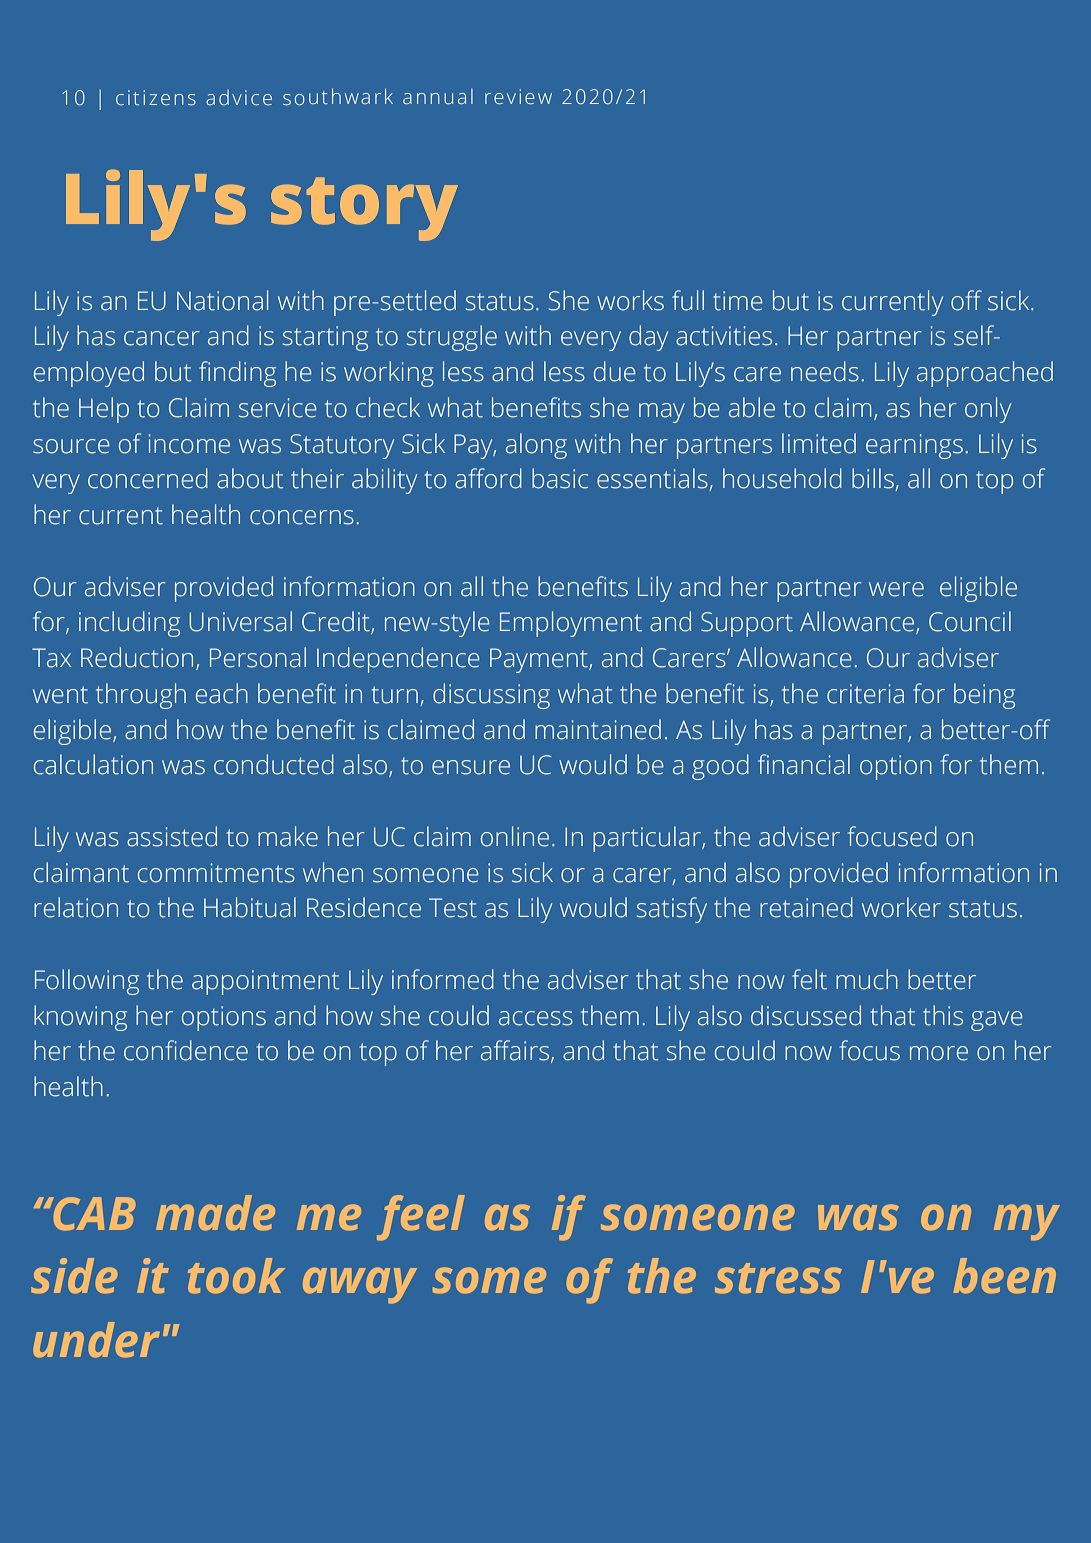 The width and height of the document is (1091, 1543). What do you see at coordinates (865, 694) in the document?
I see `criteria` at bounding box center [865, 694].
